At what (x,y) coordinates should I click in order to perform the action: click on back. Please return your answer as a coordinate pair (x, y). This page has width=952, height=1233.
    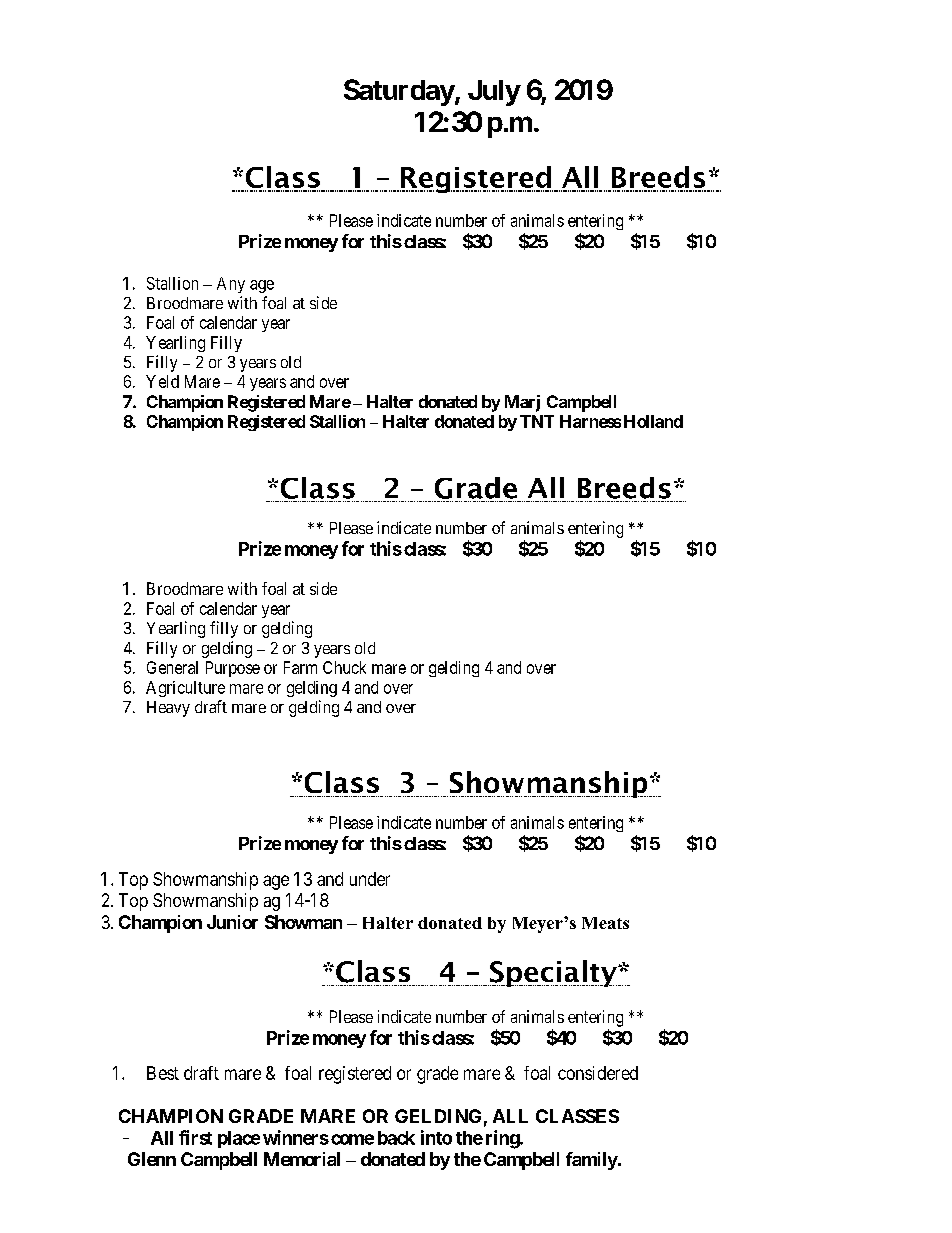
    Looking at the image, I should click on (396, 1138).
